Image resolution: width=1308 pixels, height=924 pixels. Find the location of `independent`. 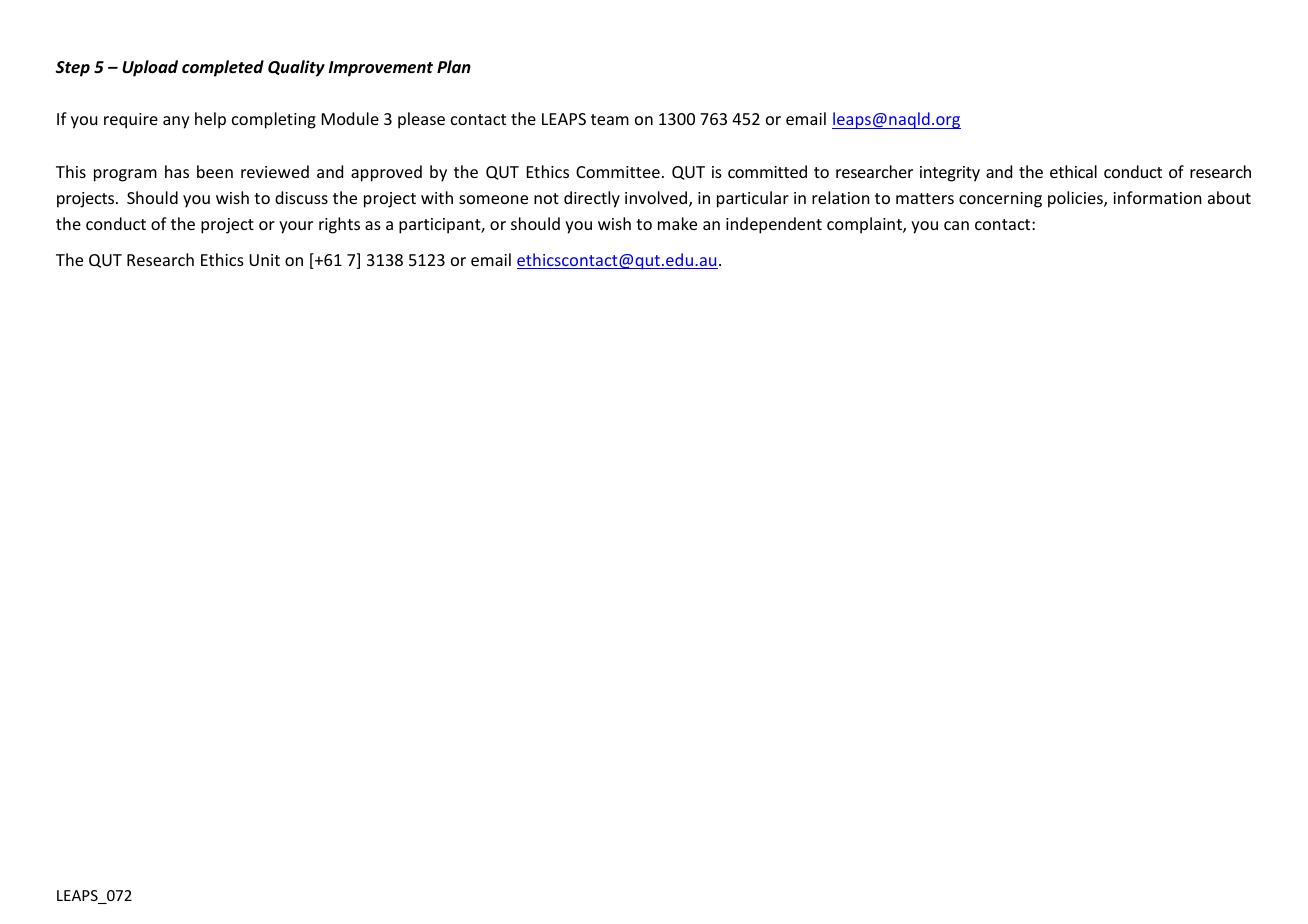

independent is located at coordinates (774, 225).
